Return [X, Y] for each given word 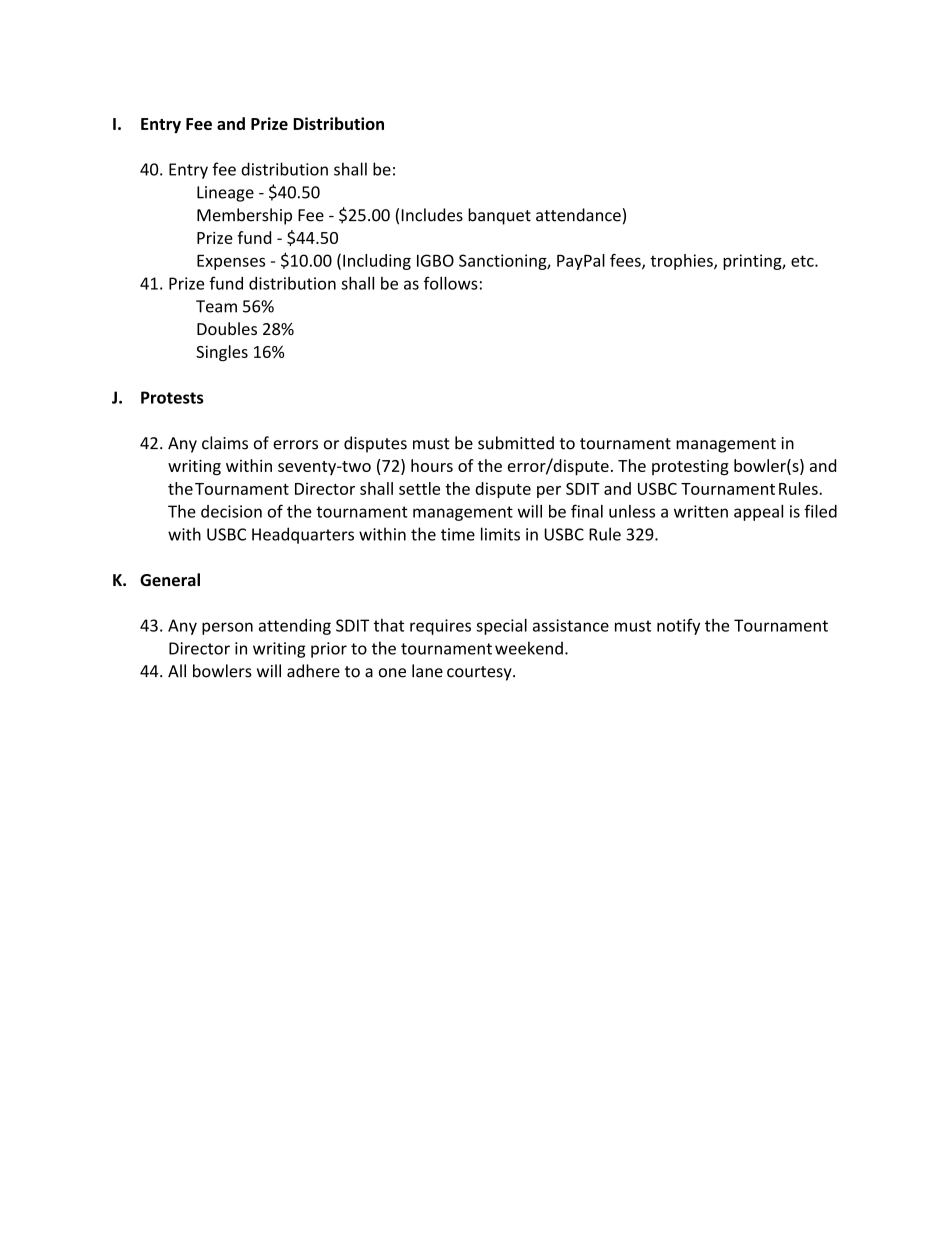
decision [231, 511]
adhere [313, 671]
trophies [682, 262]
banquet [499, 216]
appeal [758, 513]
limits [500, 534]
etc [803, 261]
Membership [244, 216]
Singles [222, 353]
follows [451, 283]
